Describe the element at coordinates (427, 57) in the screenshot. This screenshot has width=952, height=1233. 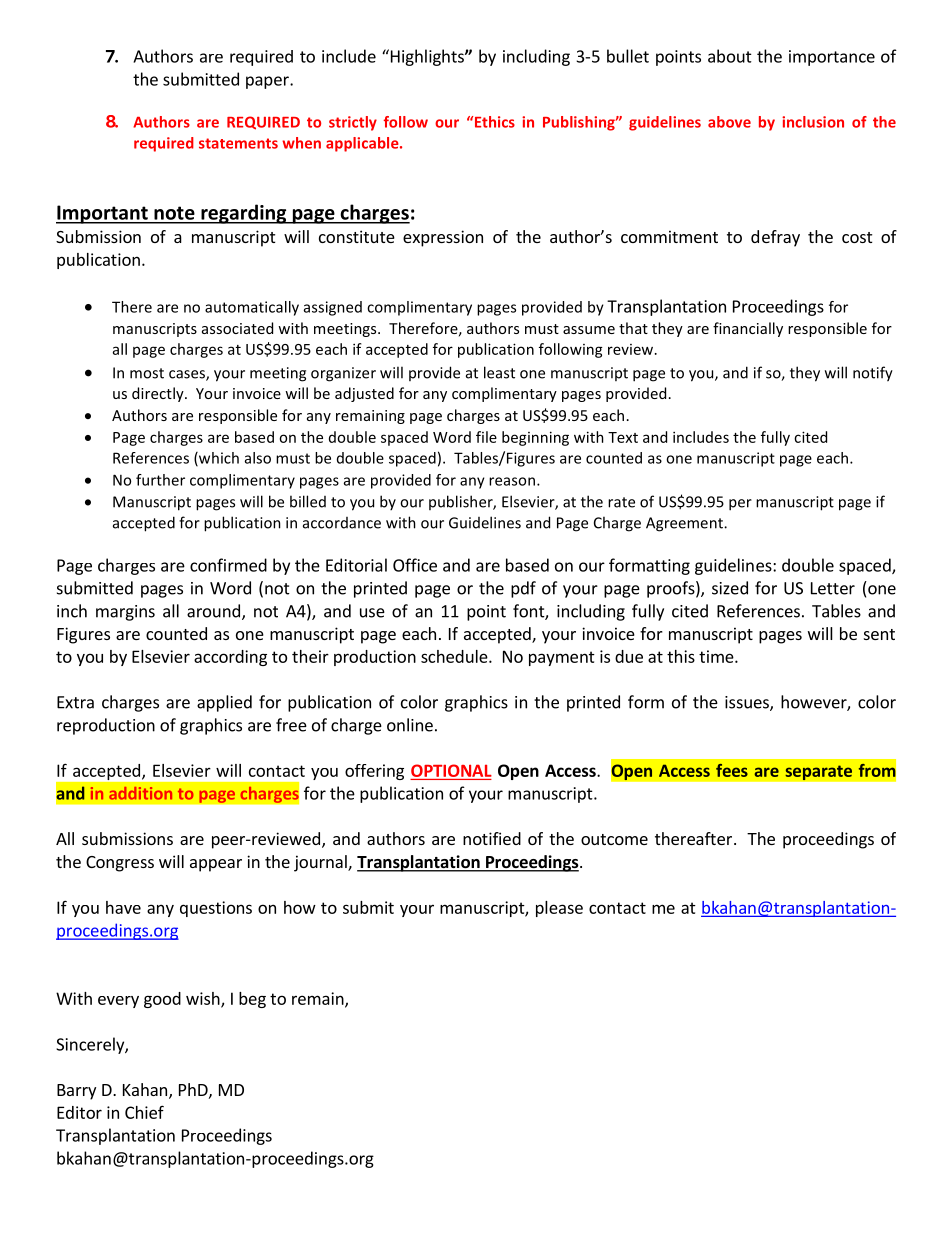
I see `Highlights` at that location.
